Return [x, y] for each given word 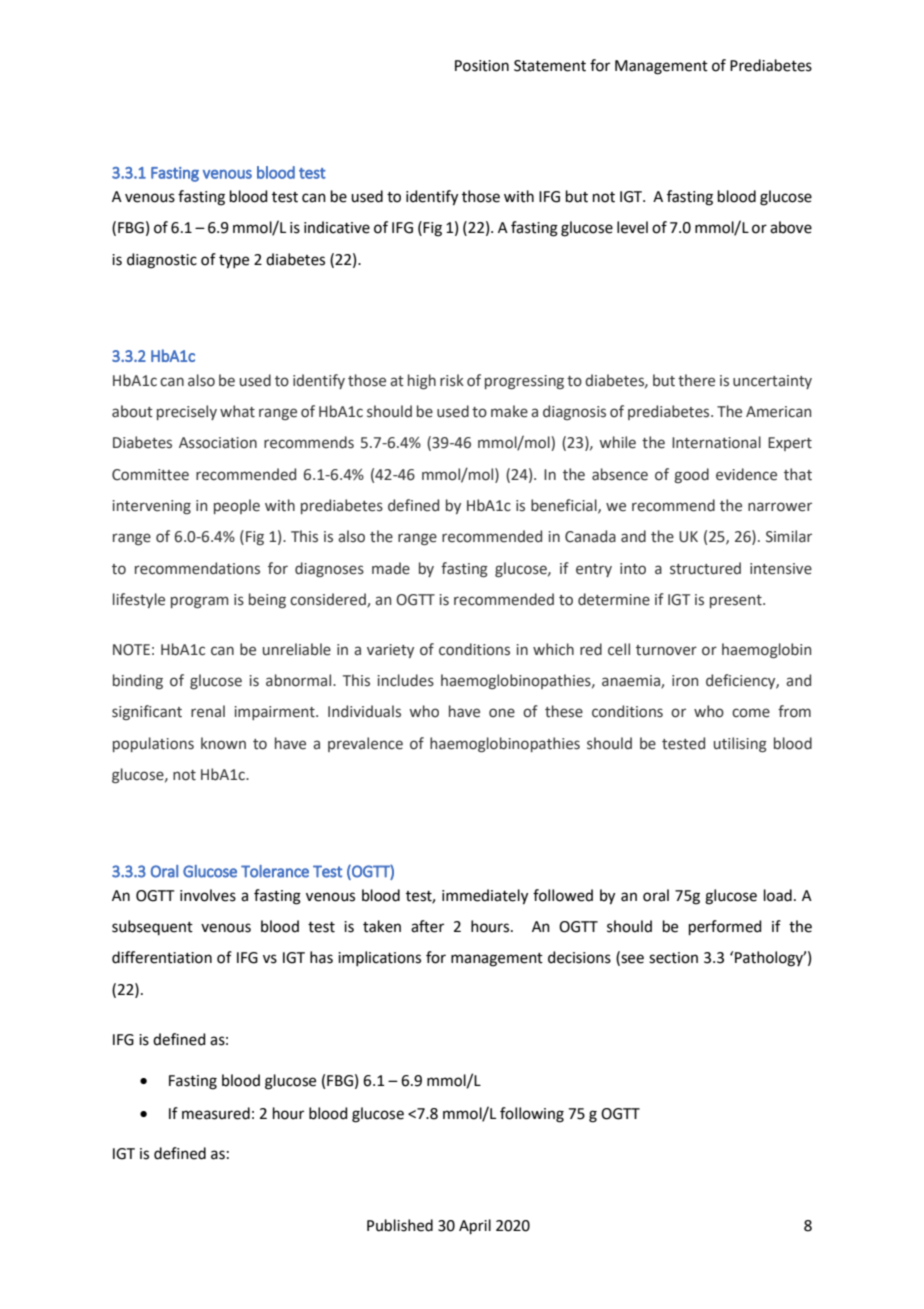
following [532, 1115]
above [791, 227]
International [716, 442]
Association [218, 443]
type [234, 262]
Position [482, 66]
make [509, 411]
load [778, 895]
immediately [485, 897]
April [475, 1226]
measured [216, 1113]
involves [208, 895]
